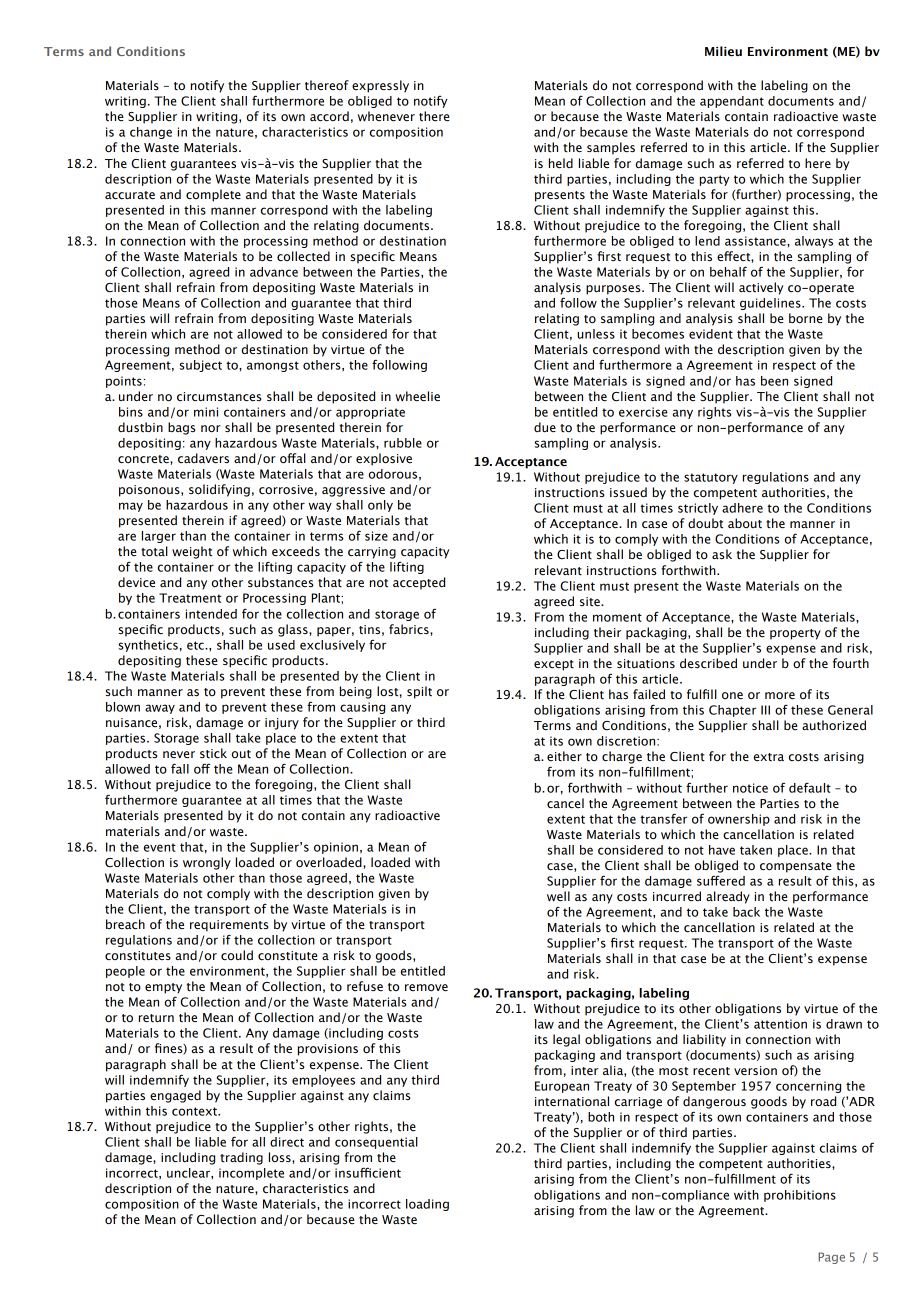 The width and height of the screenshot is (924, 1308). I want to click on expressly, so click(380, 86).
